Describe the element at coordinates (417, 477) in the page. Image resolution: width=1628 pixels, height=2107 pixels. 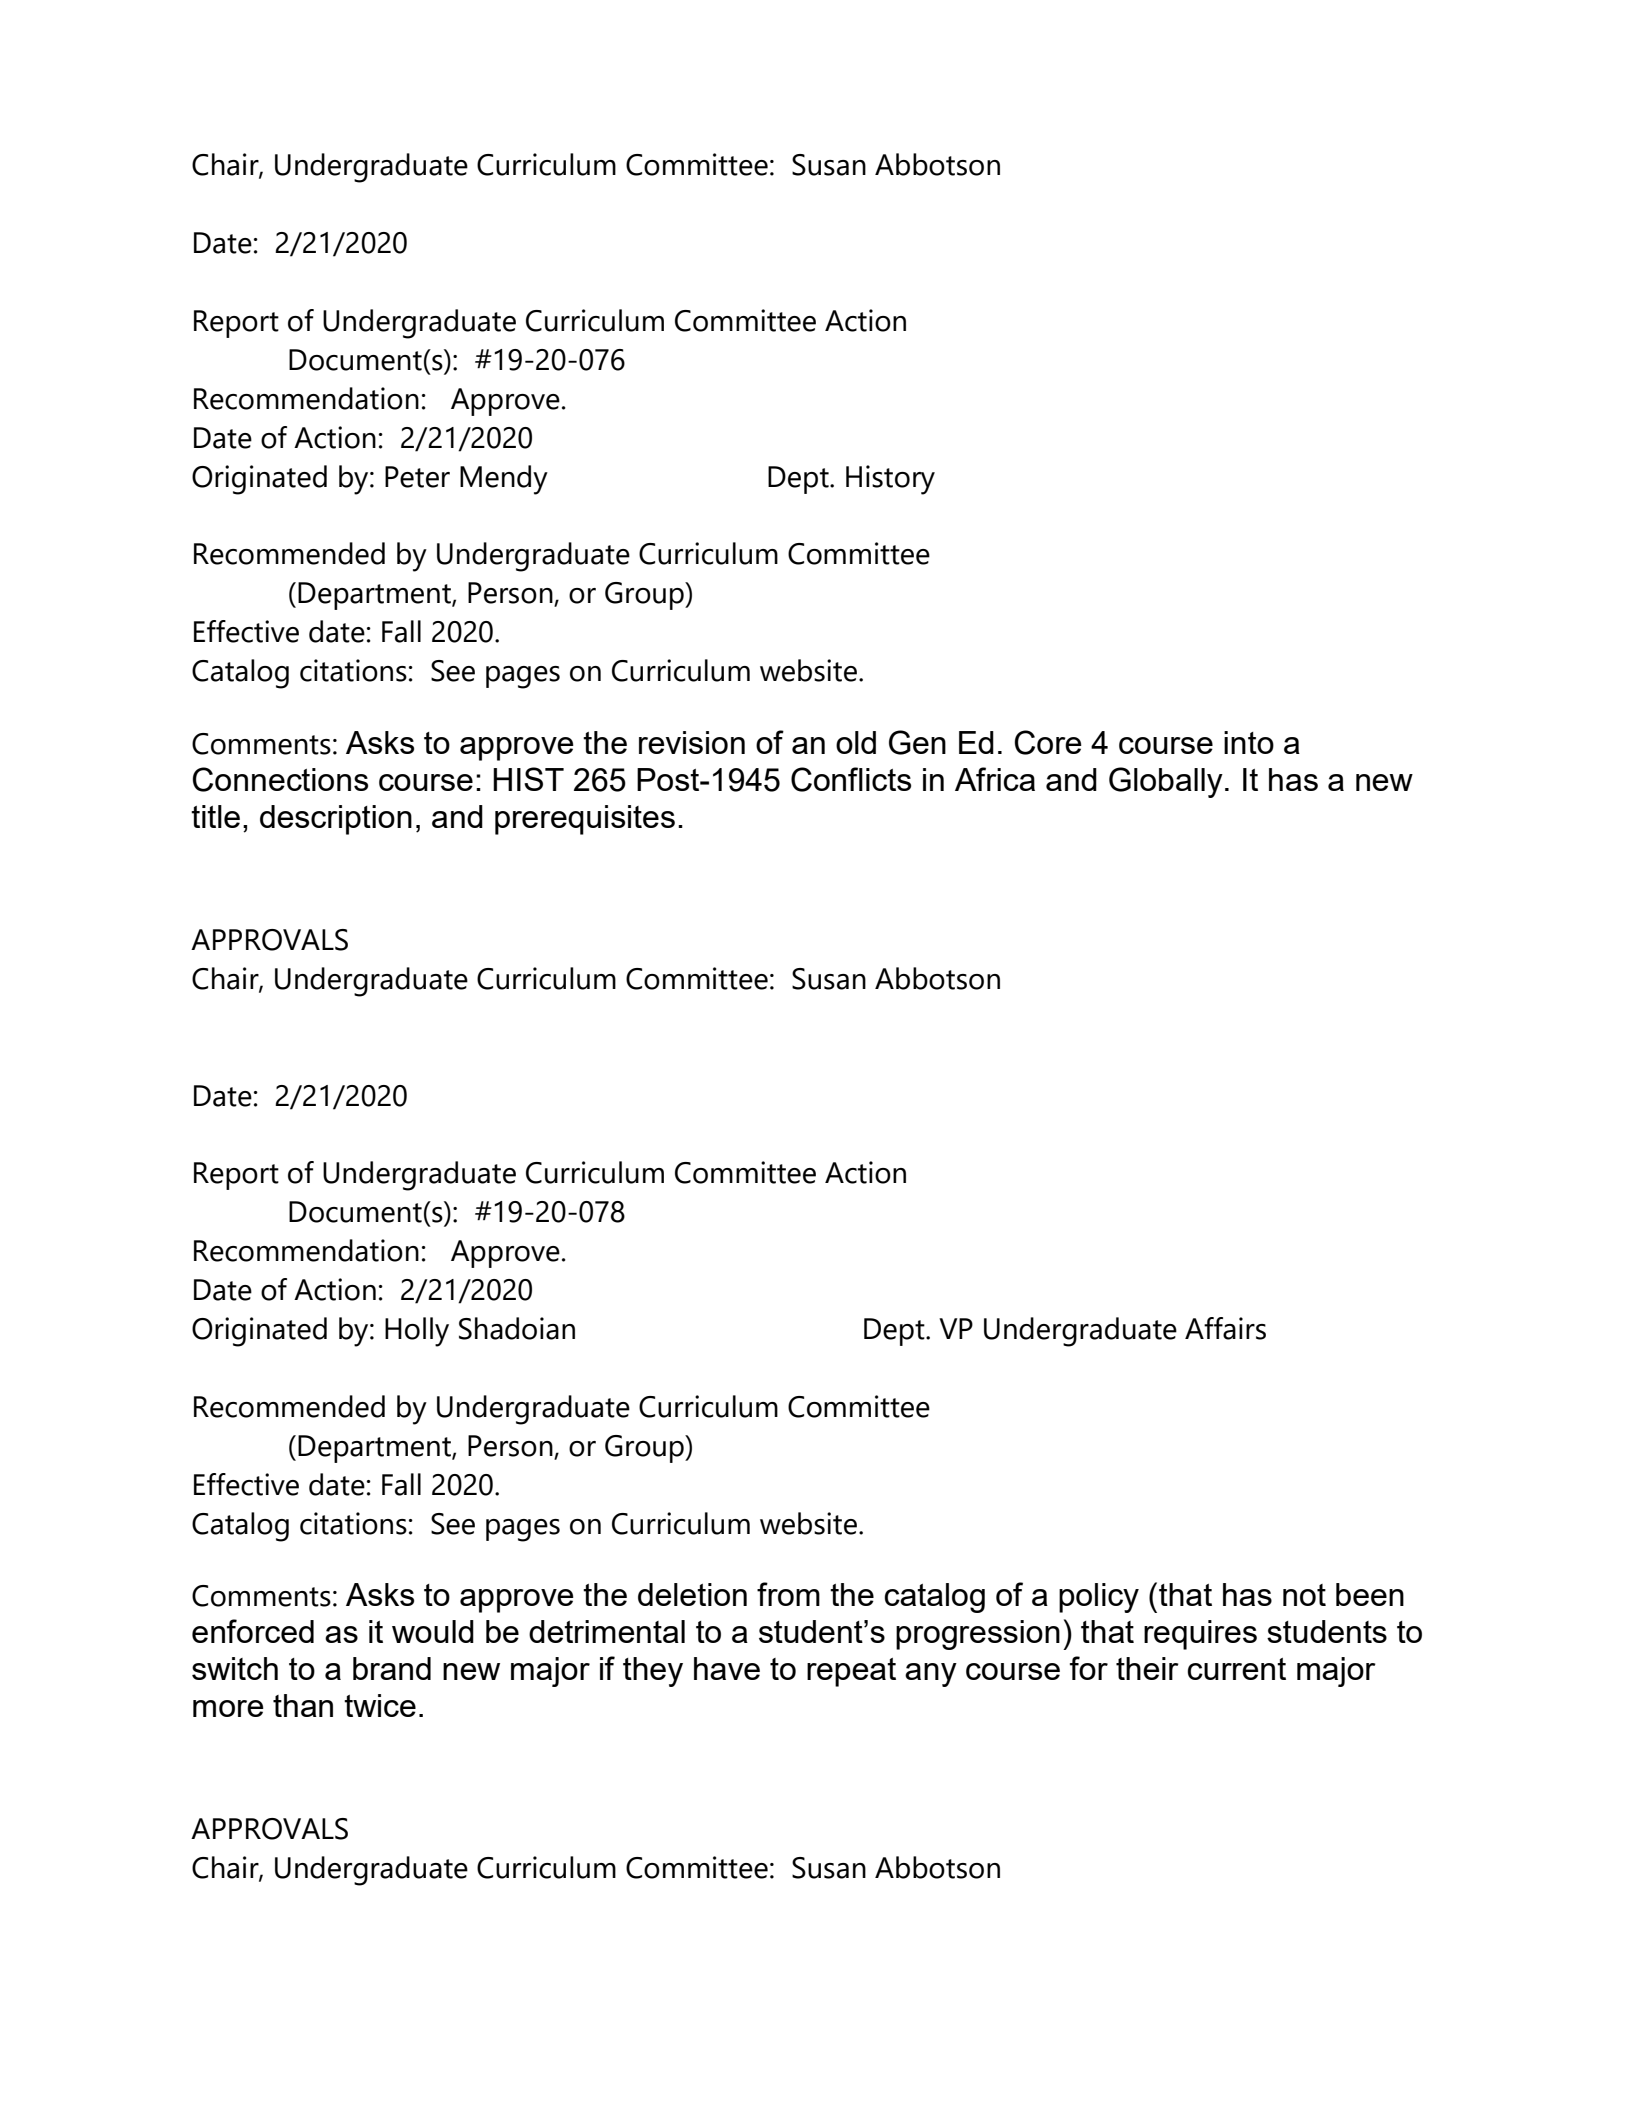
I see `Peter` at that location.
